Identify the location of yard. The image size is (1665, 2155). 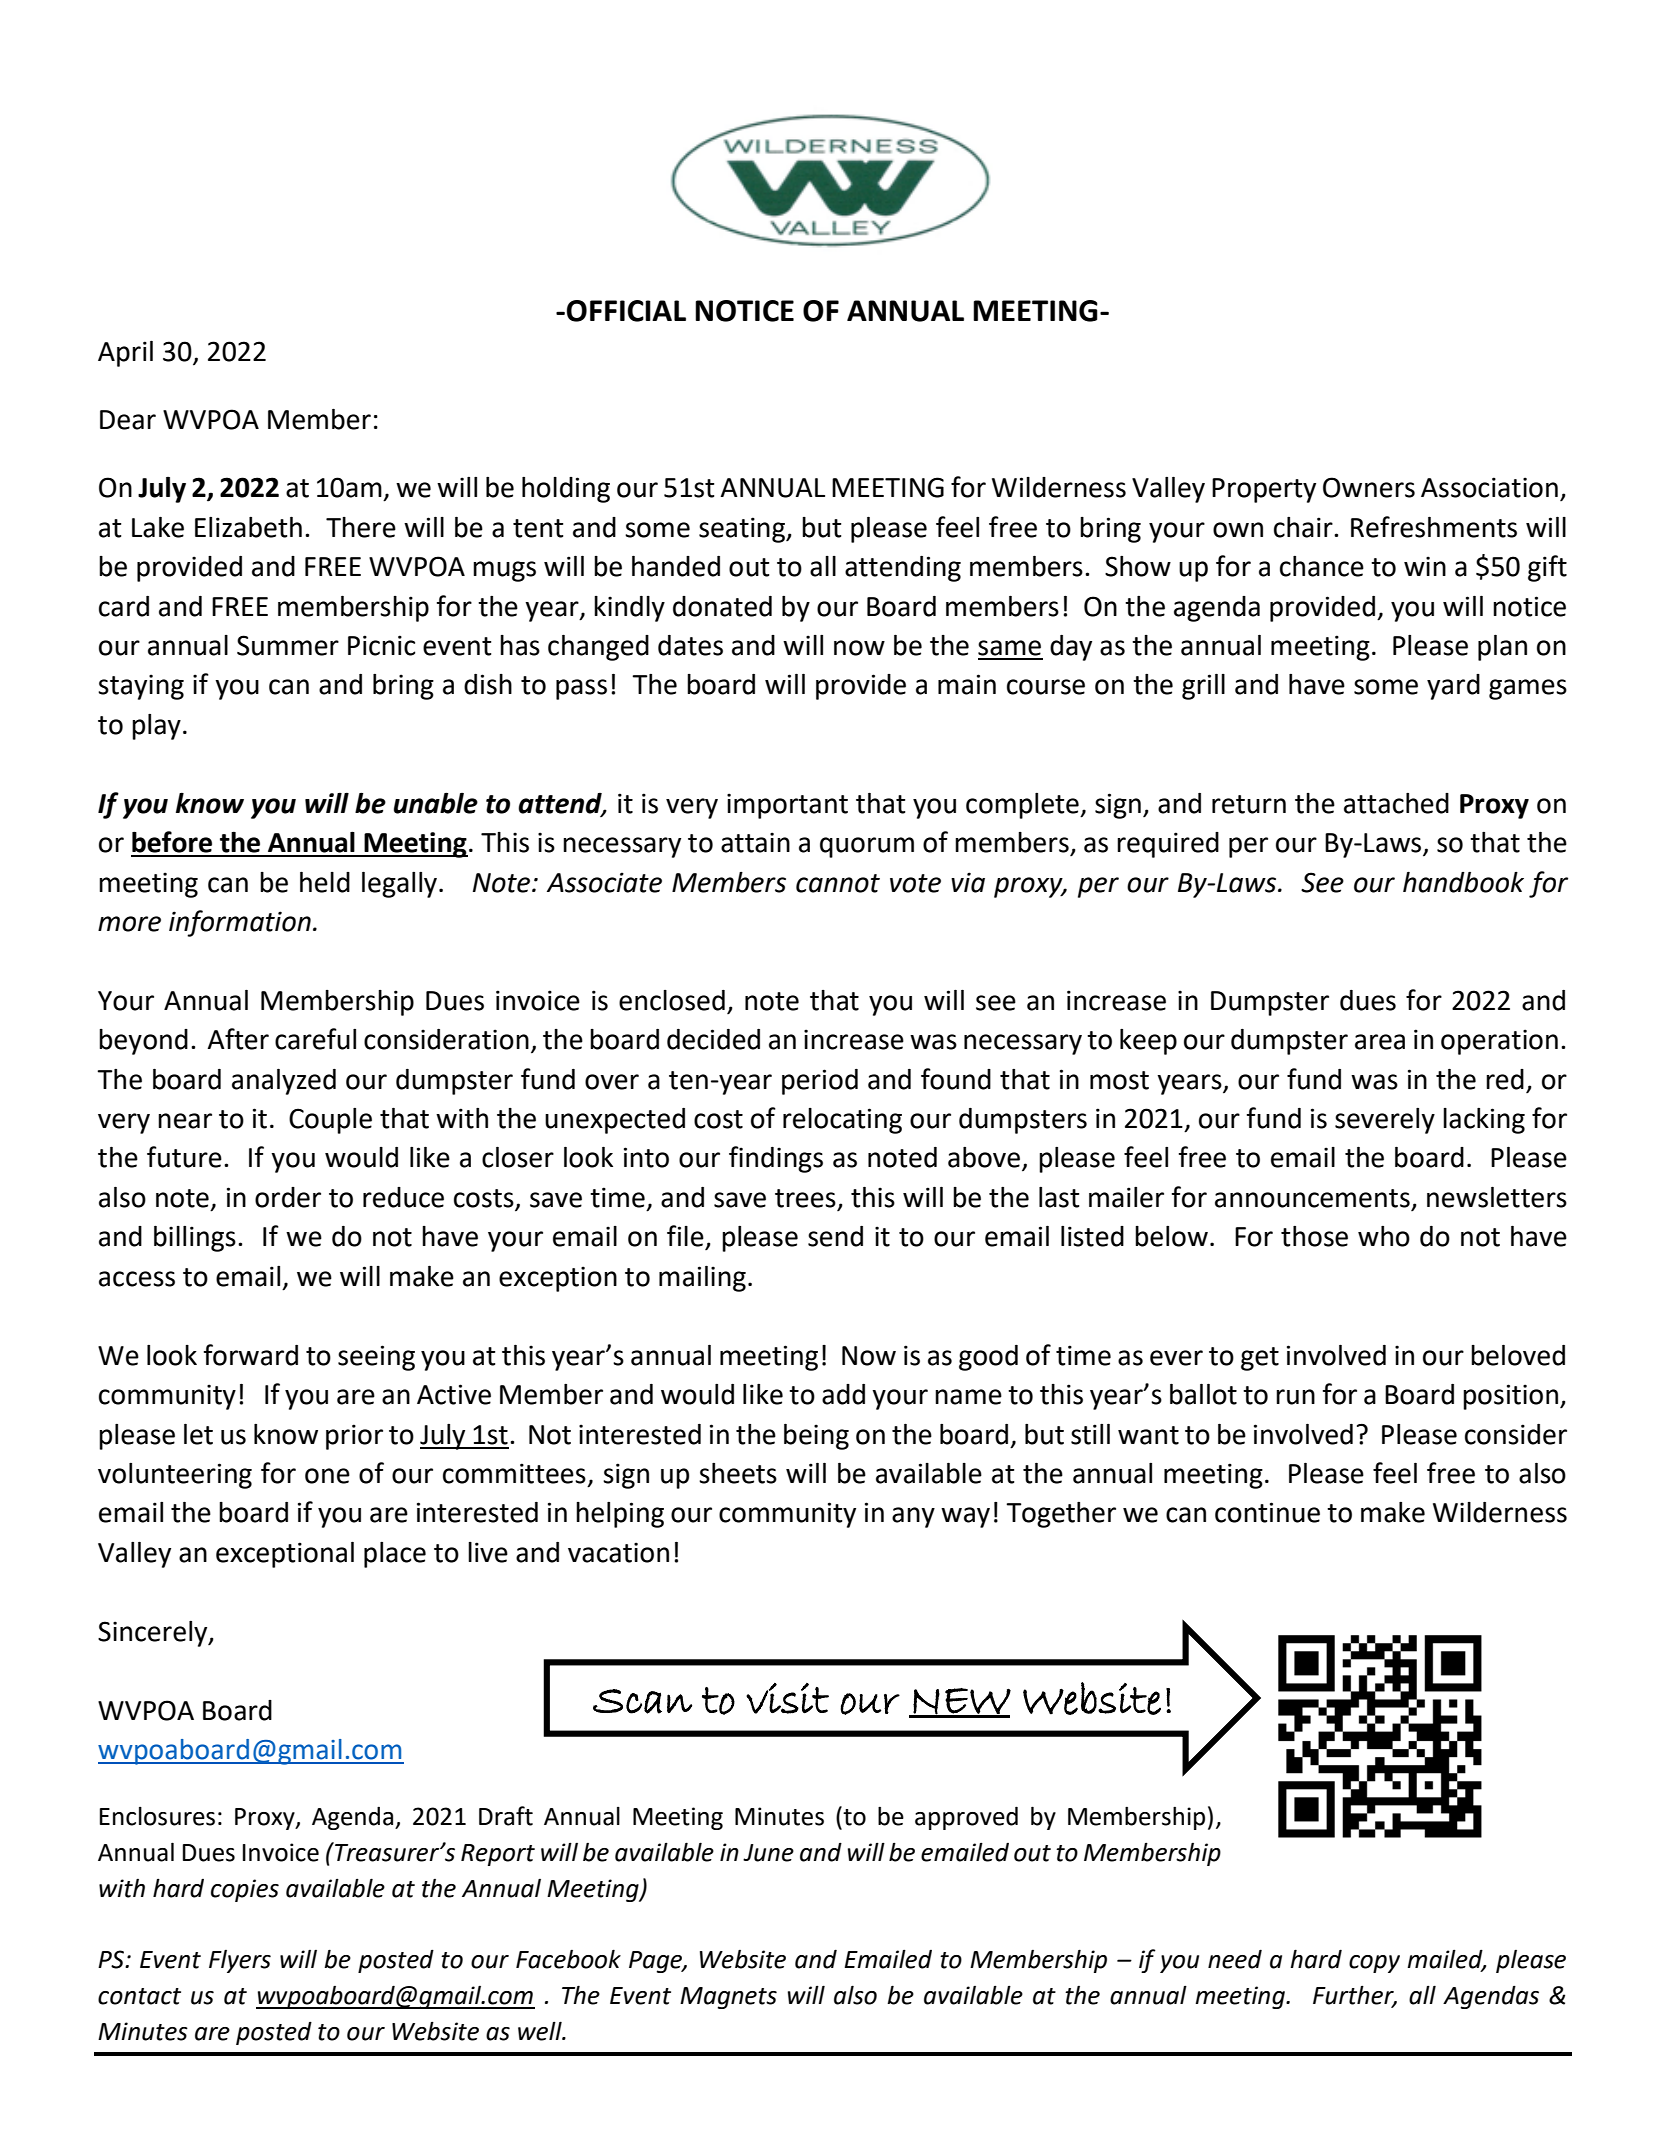
(1453, 687).
